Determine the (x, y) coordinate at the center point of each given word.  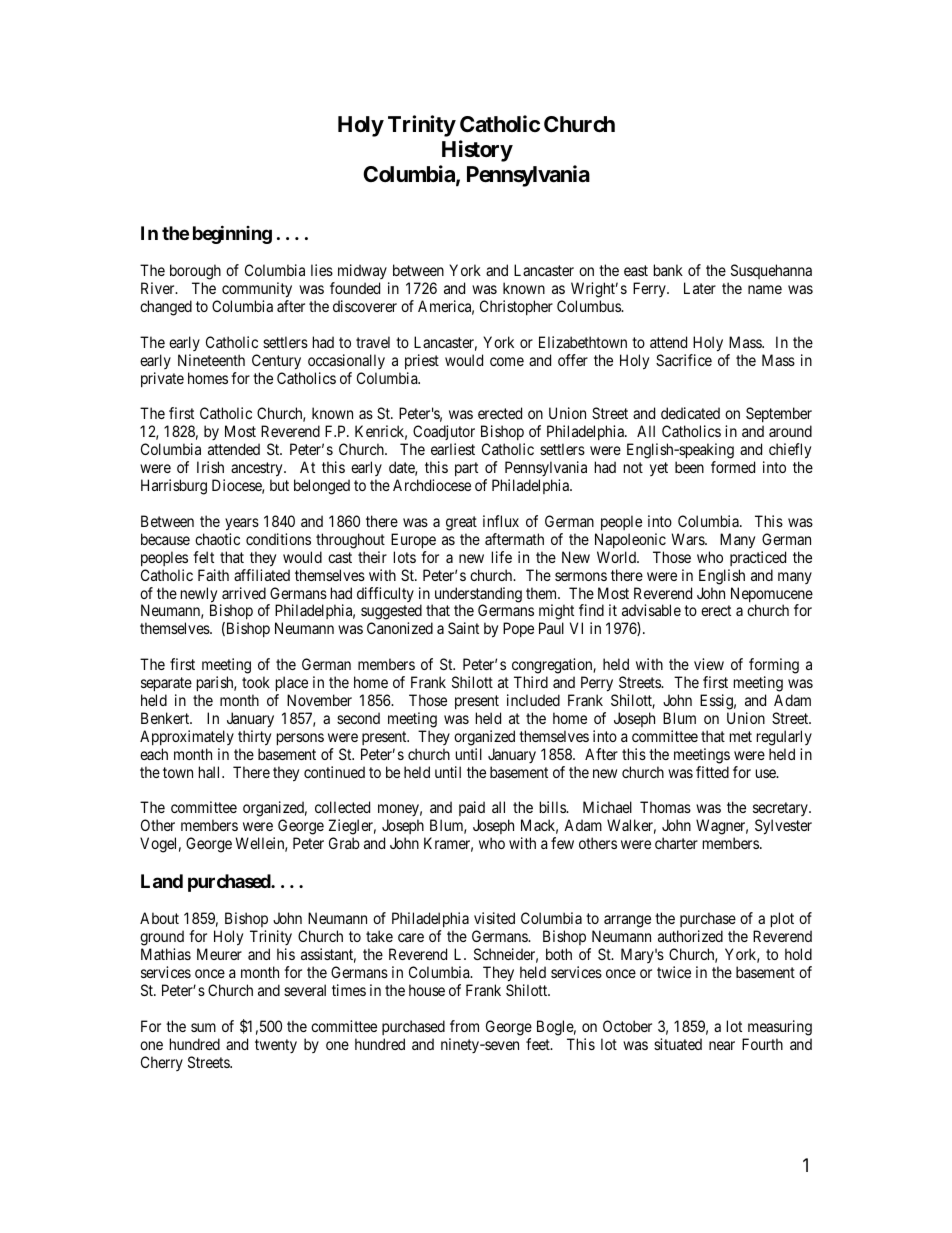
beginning (232, 234)
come (507, 361)
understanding (477, 596)
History (477, 151)
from (464, 1026)
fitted (712, 772)
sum (203, 1027)
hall (211, 772)
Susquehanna (770, 273)
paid (472, 810)
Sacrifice (684, 360)
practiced (758, 558)
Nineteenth (211, 360)
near (722, 1045)
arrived (244, 593)
